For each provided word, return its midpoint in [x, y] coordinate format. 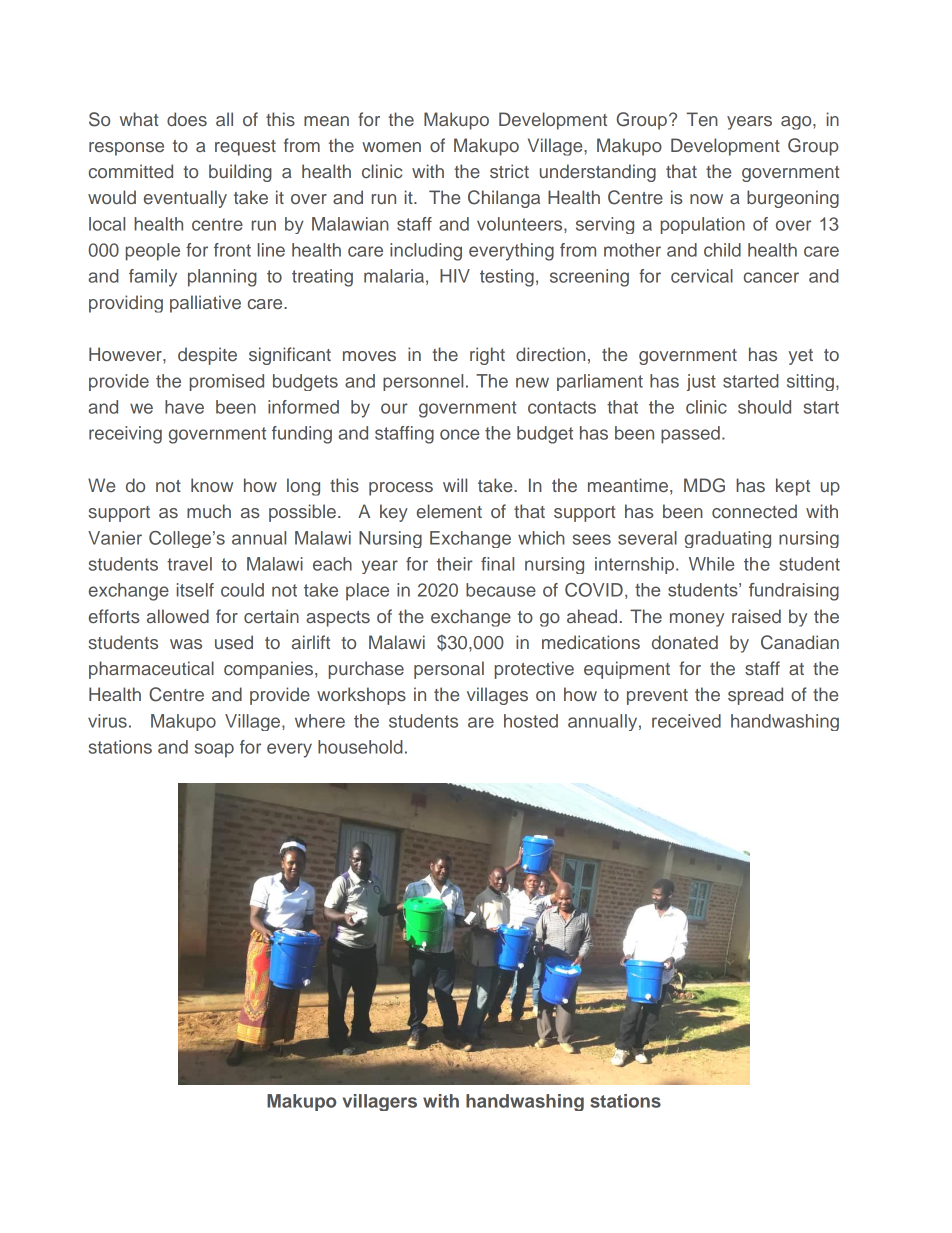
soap [214, 750]
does [187, 119]
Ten [702, 119]
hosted [531, 721]
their [455, 564]
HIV [455, 276]
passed [690, 435]
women [391, 147]
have [184, 407]
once [460, 434]
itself [195, 590]
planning [222, 278]
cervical [702, 276]
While [712, 564]
